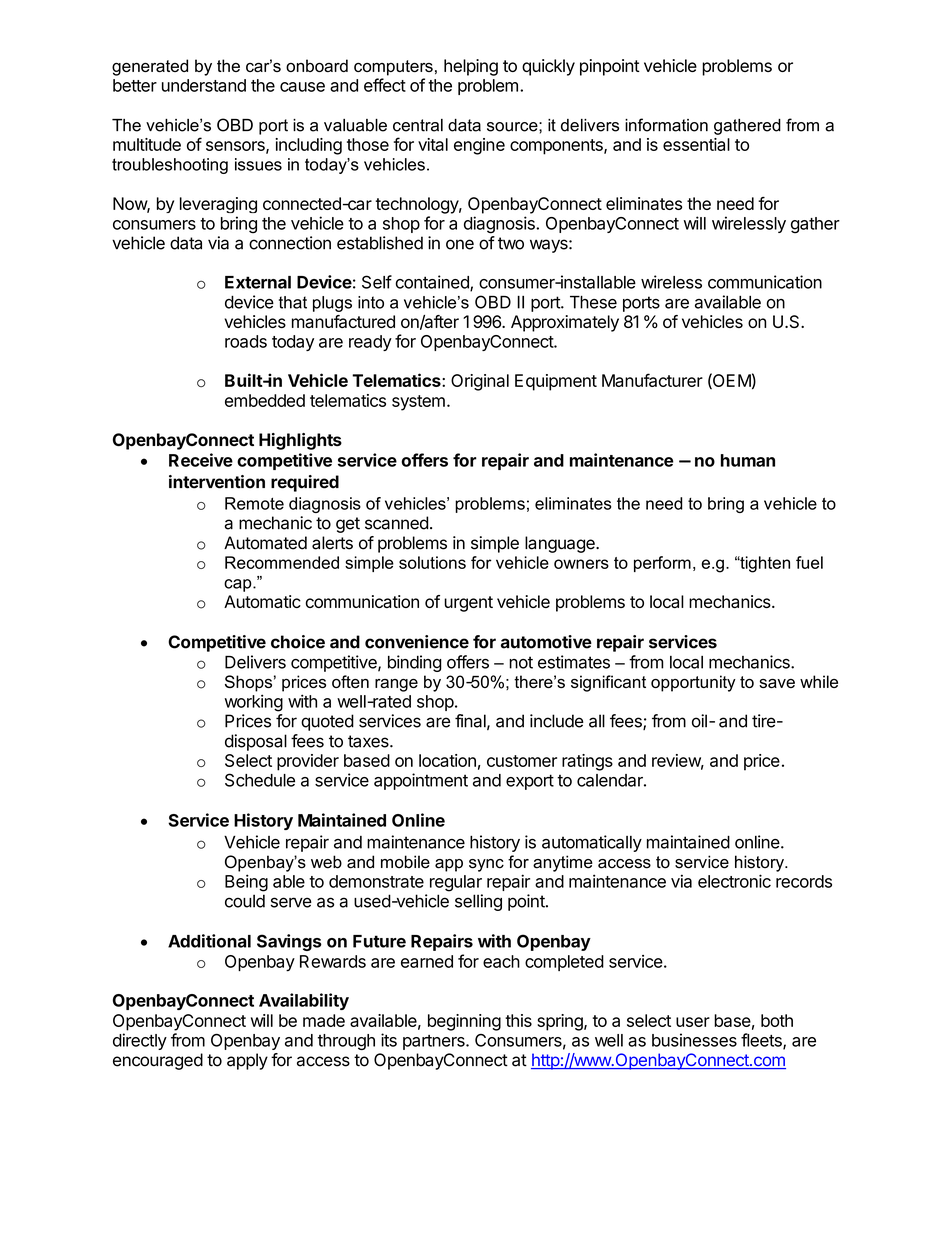  What do you see at coordinates (696, 144) in the document?
I see `essential` at bounding box center [696, 144].
